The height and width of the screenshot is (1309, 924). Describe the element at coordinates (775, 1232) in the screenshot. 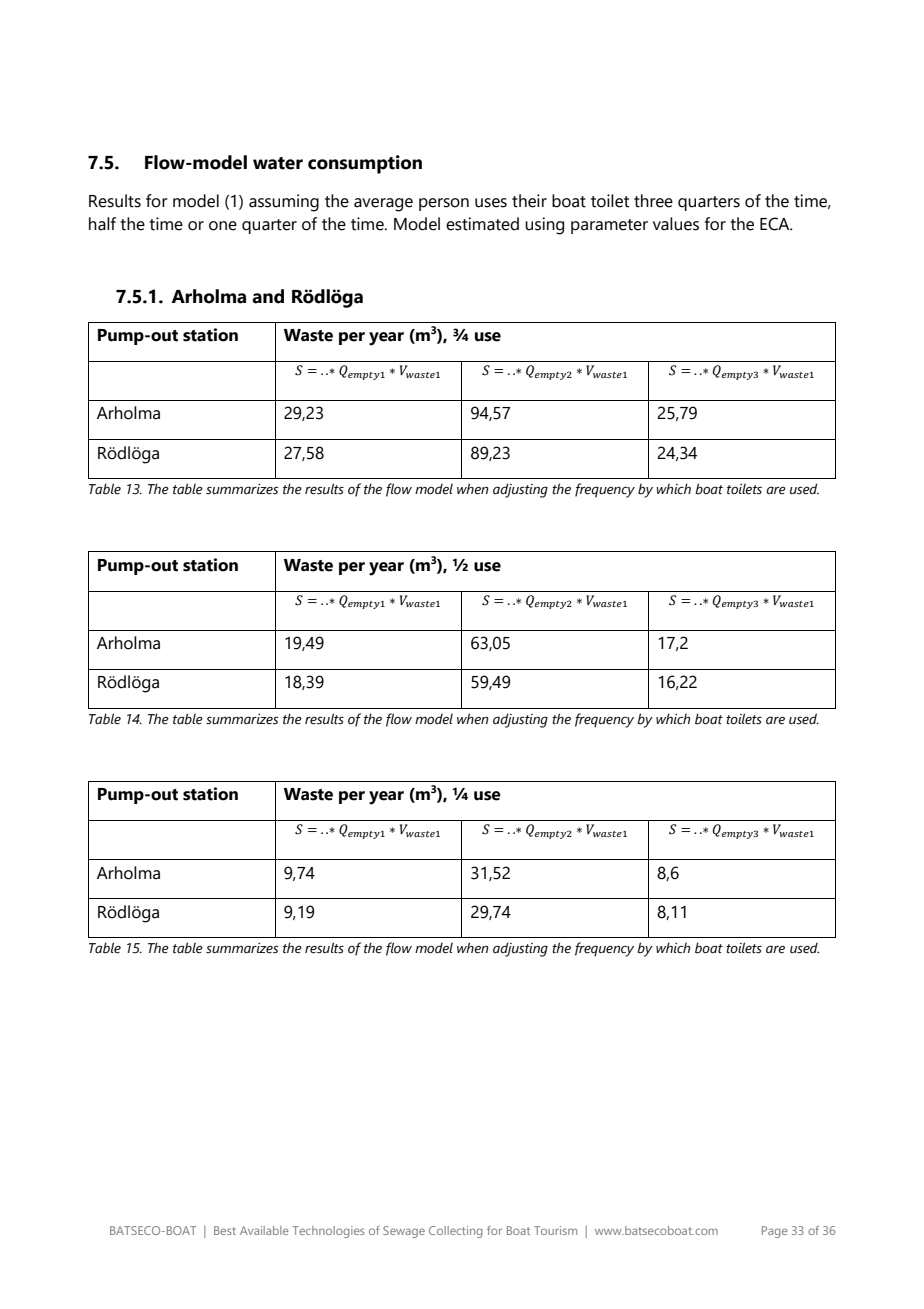

I see `Page` at that location.
